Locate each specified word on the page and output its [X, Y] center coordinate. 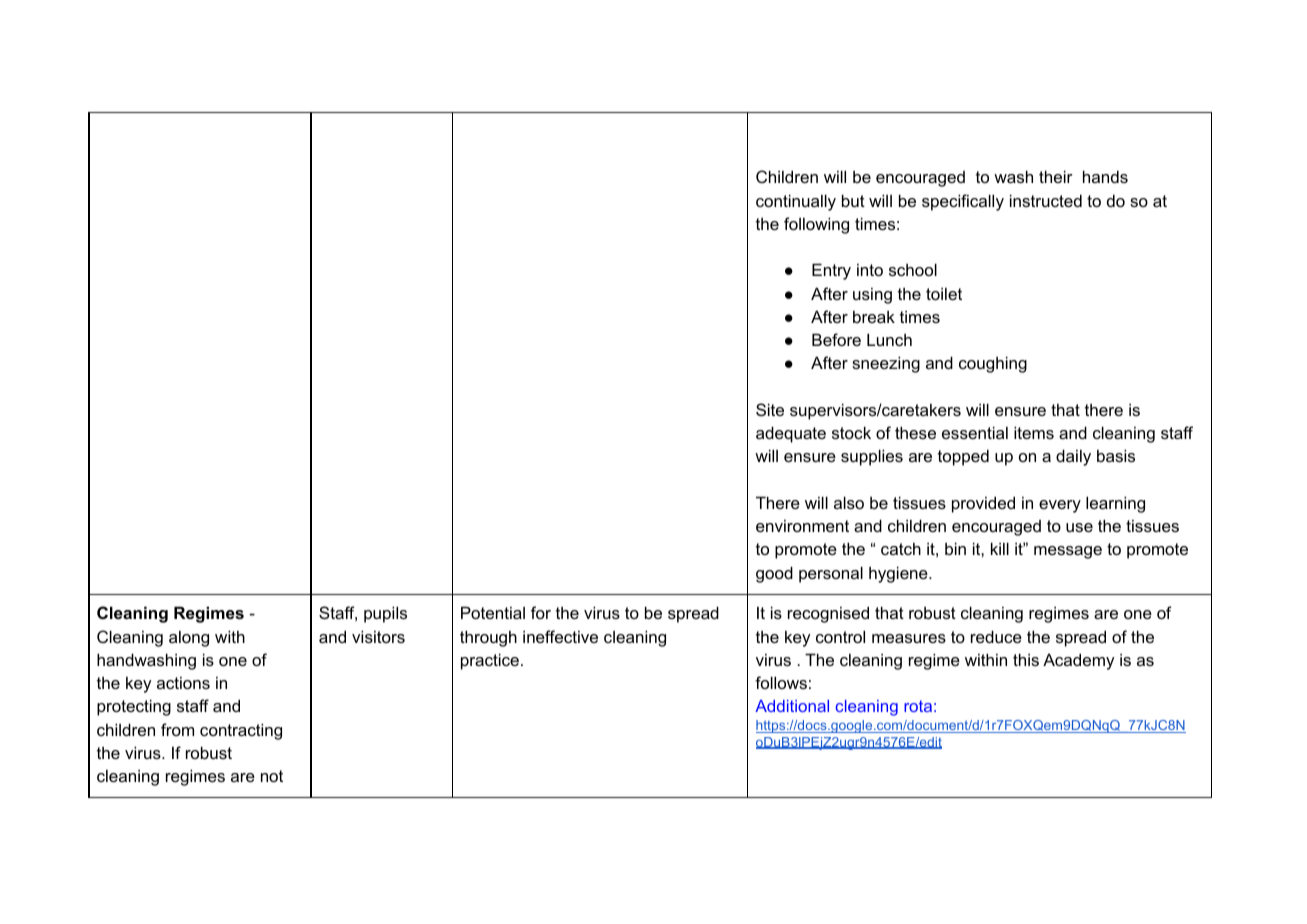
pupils [385, 614]
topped [963, 457]
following [816, 225]
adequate [791, 434]
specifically [963, 202]
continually [796, 202]
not [272, 776]
